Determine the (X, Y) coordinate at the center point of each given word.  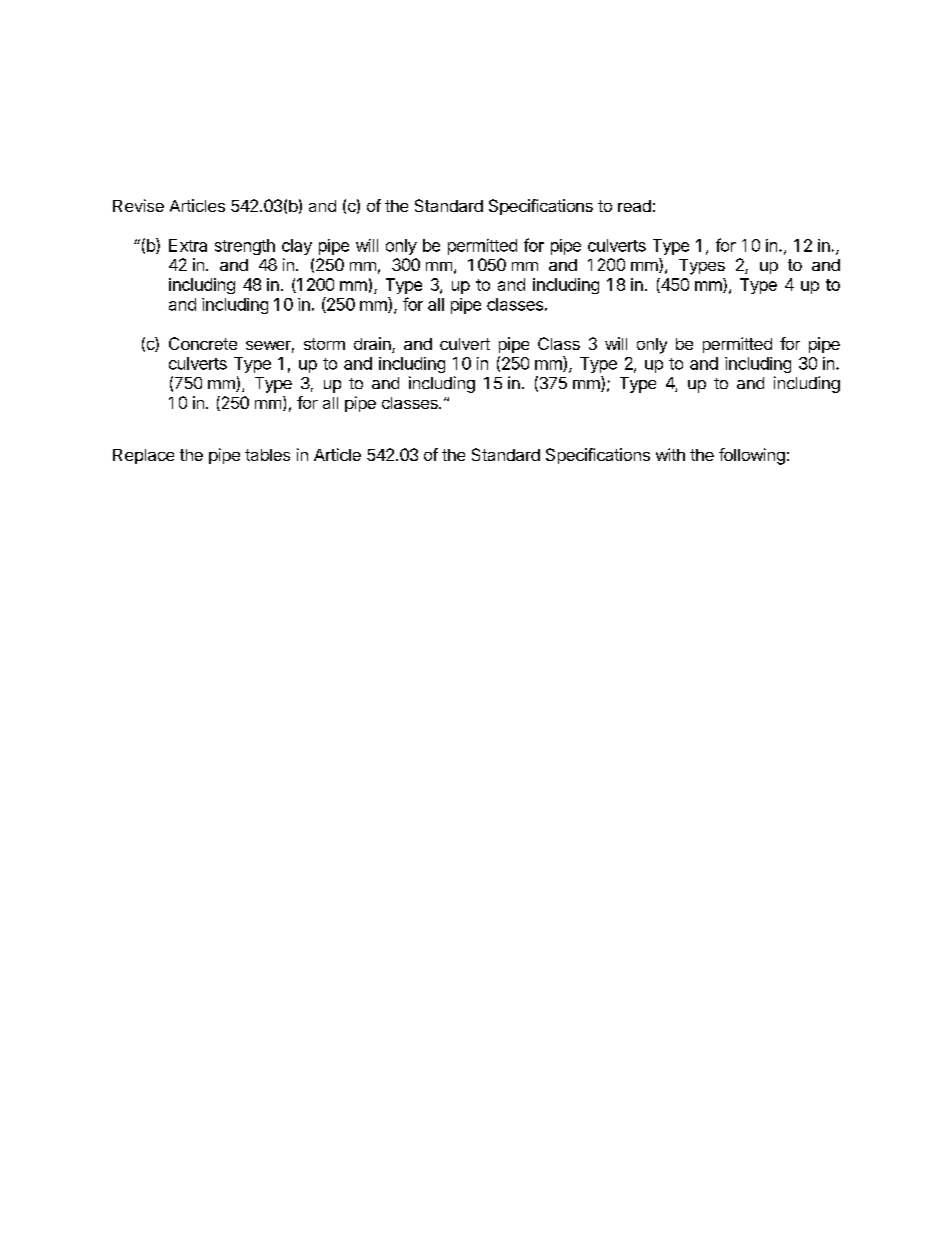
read (634, 206)
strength (245, 247)
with (670, 454)
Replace (143, 456)
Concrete (203, 343)
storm (324, 344)
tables (267, 455)
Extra (188, 245)
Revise (138, 205)
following (752, 456)
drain (373, 345)
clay (297, 247)
